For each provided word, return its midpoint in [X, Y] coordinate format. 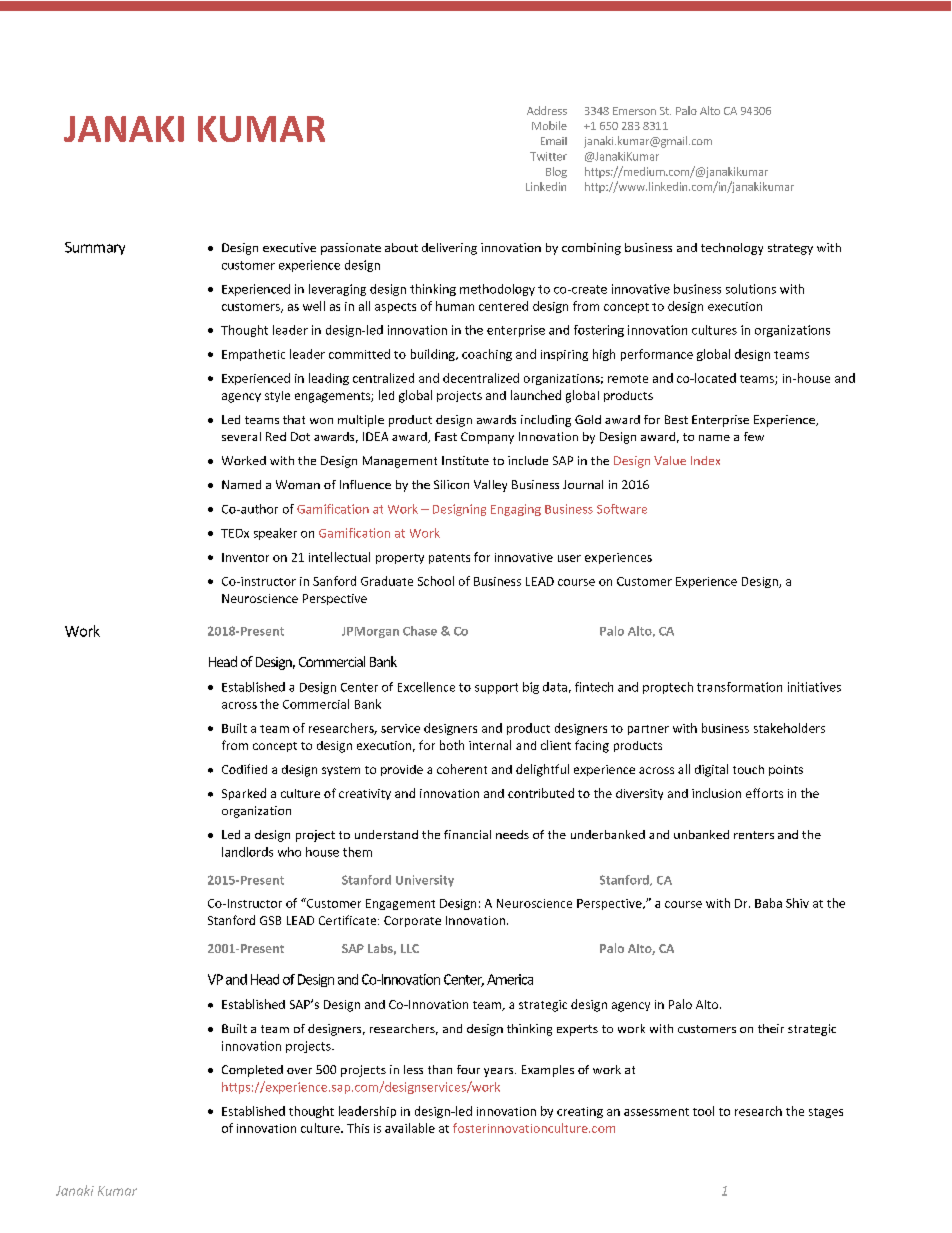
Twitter [548, 156]
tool [703, 1111]
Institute [465, 460]
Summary [95, 248]
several [241, 436]
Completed [252, 1071]
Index [705, 460]
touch [748, 769]
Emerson [634, 111]
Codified [244, 769]
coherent [462, 769]
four [468, 1069]
